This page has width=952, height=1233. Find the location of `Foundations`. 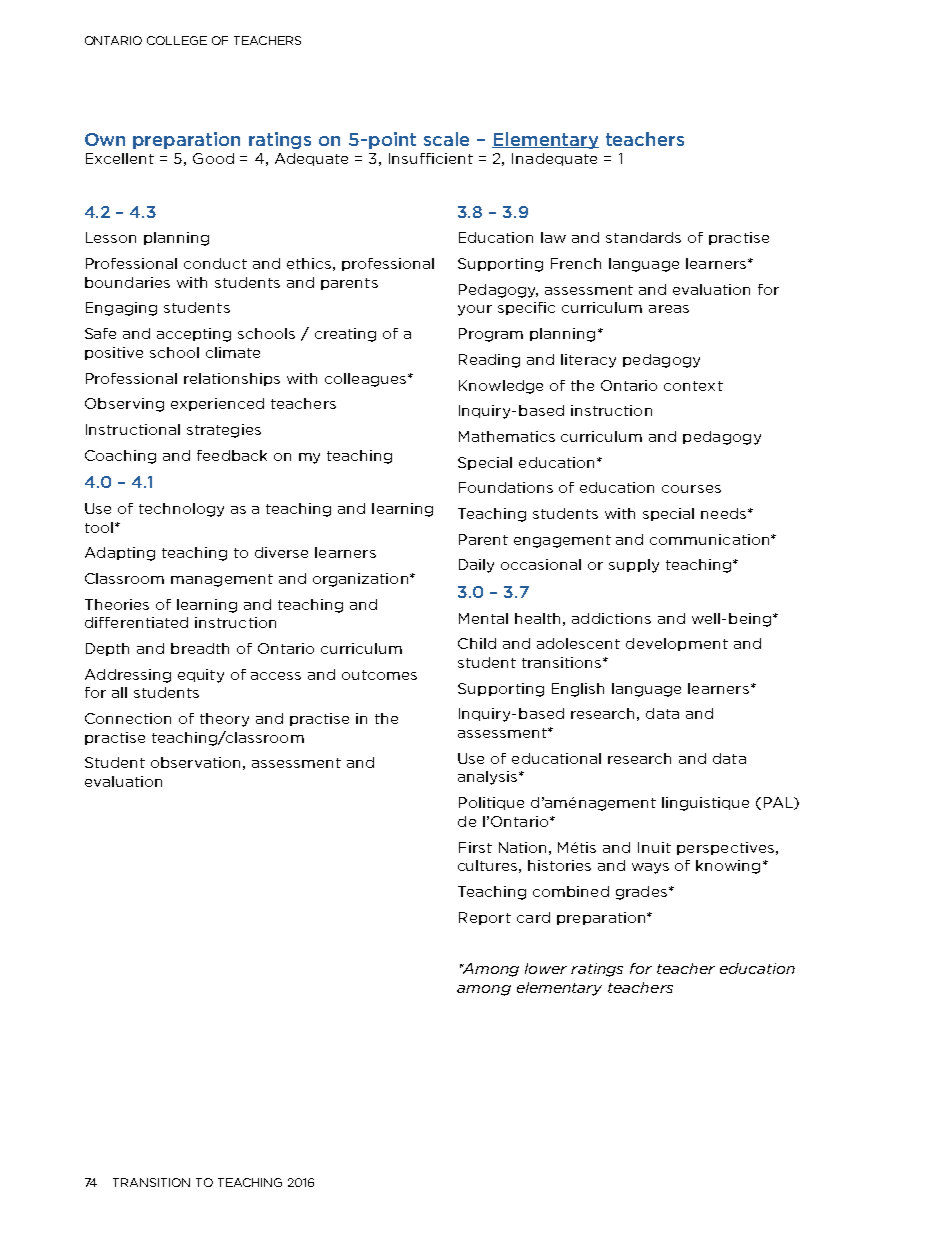

Foundations is located at coordinates (506, 487).
